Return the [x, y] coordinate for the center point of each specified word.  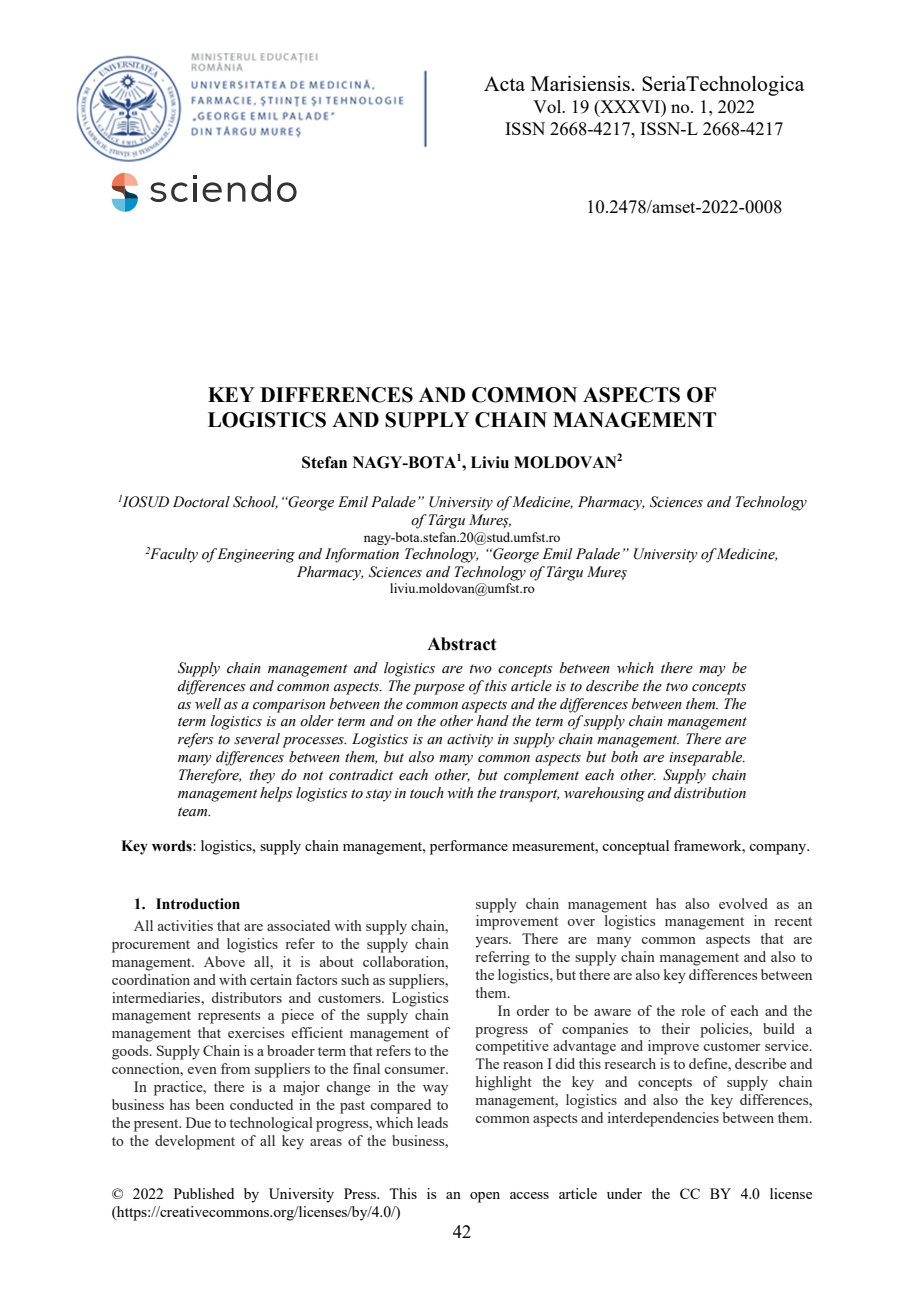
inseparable [707, 758]
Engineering [256, 555]
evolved [743, 903]
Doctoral [201, 502]
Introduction [198, 904]
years [492, 942]
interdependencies [663, 1119]
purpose [439, 689]
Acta [504, 83]
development [195, 1142]
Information [362, 555]
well [208, 704]
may [712, 671]
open [485, 1197]
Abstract [461, 644]
